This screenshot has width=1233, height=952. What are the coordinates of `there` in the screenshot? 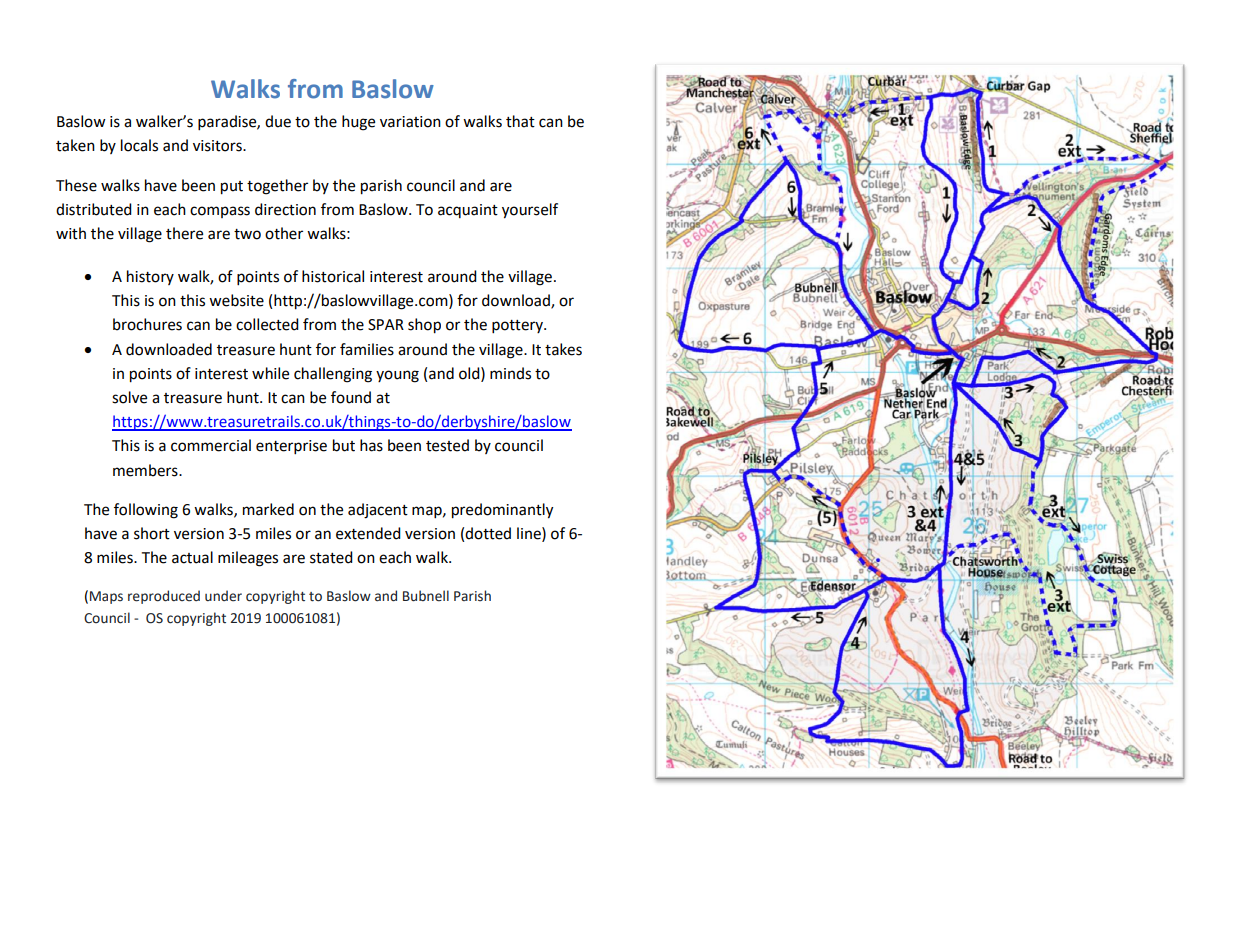 It's located at (184, 233).
